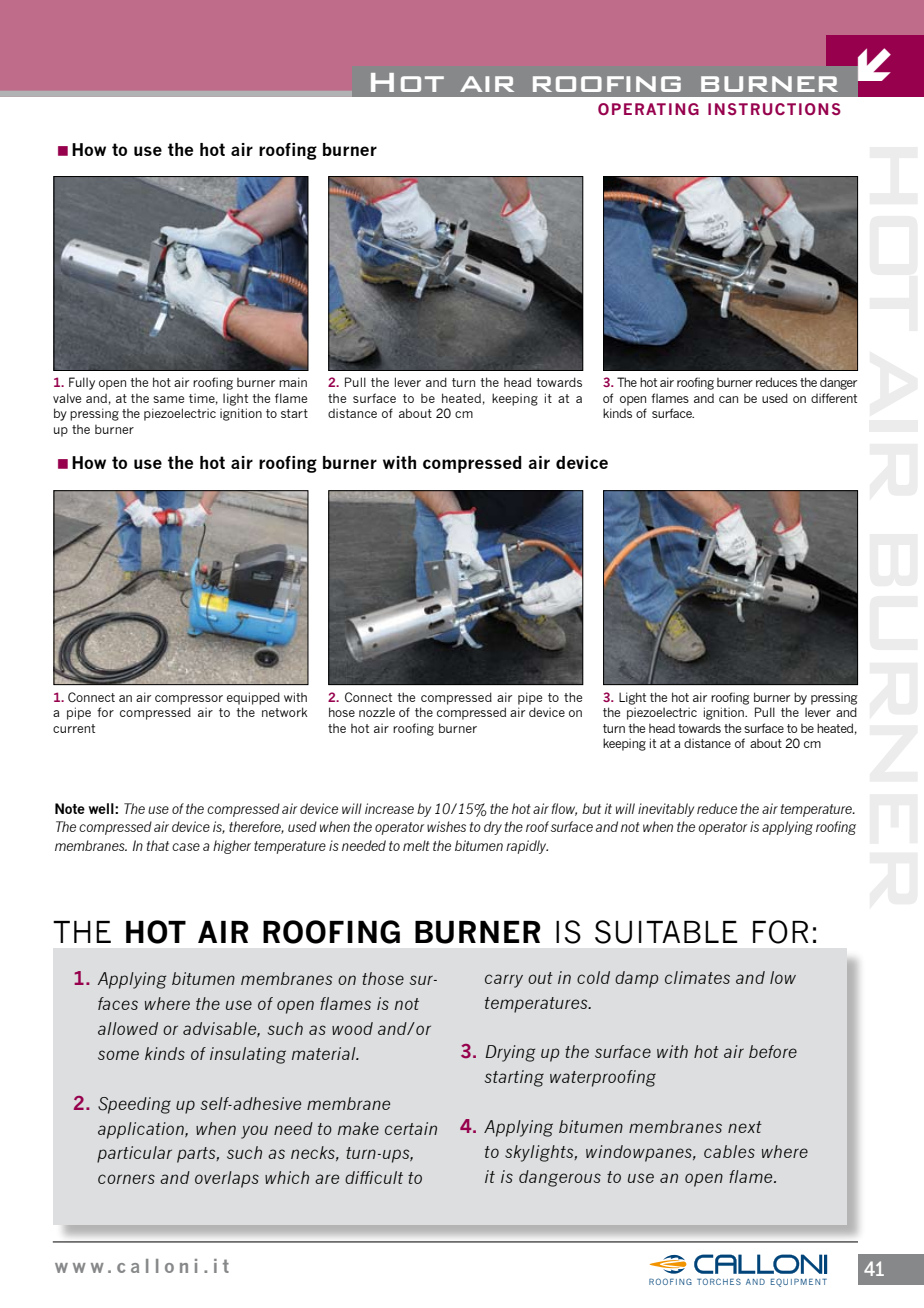  I want to click on melt, so click(416, 845).
